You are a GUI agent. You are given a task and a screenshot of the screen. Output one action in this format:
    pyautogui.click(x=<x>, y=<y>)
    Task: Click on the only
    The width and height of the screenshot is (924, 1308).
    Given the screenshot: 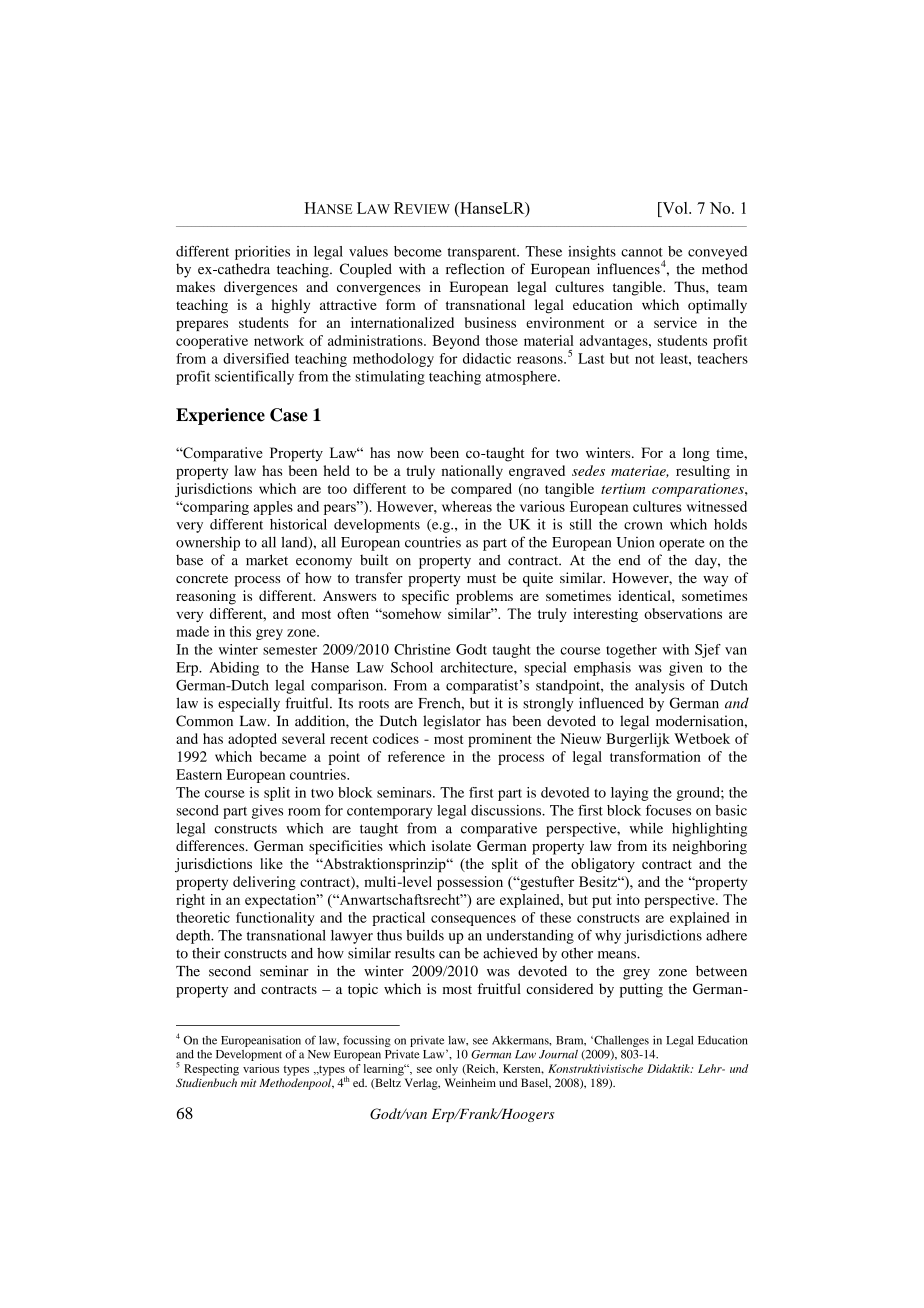 What is the action you would take?
    pyautogui.click(x=447, y=1070)
